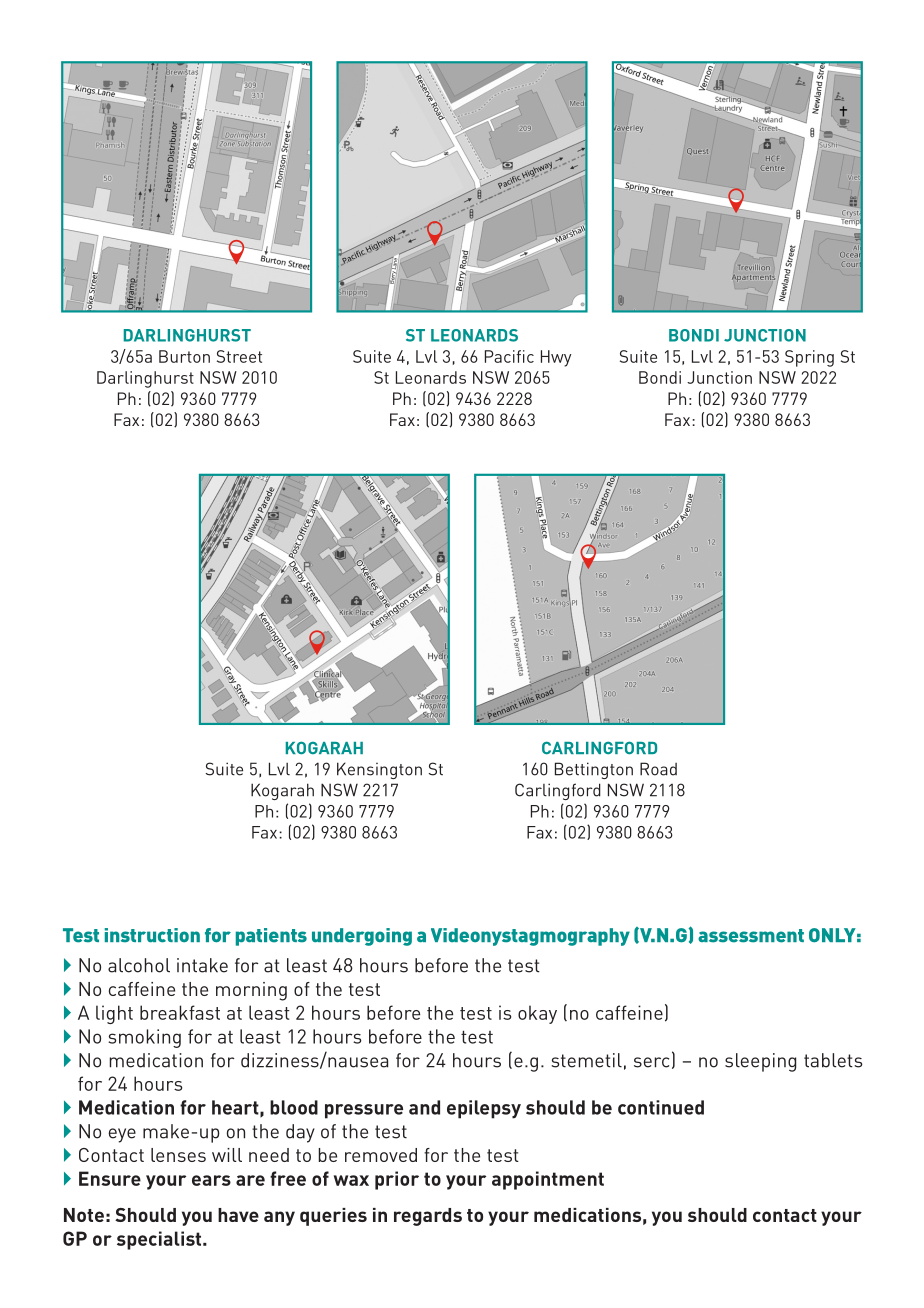 The height and width of the page is (1308, 924). What do you see at coordinates (184, 356) in the page?
I see `Burton` at bounding box center [184, 356].
